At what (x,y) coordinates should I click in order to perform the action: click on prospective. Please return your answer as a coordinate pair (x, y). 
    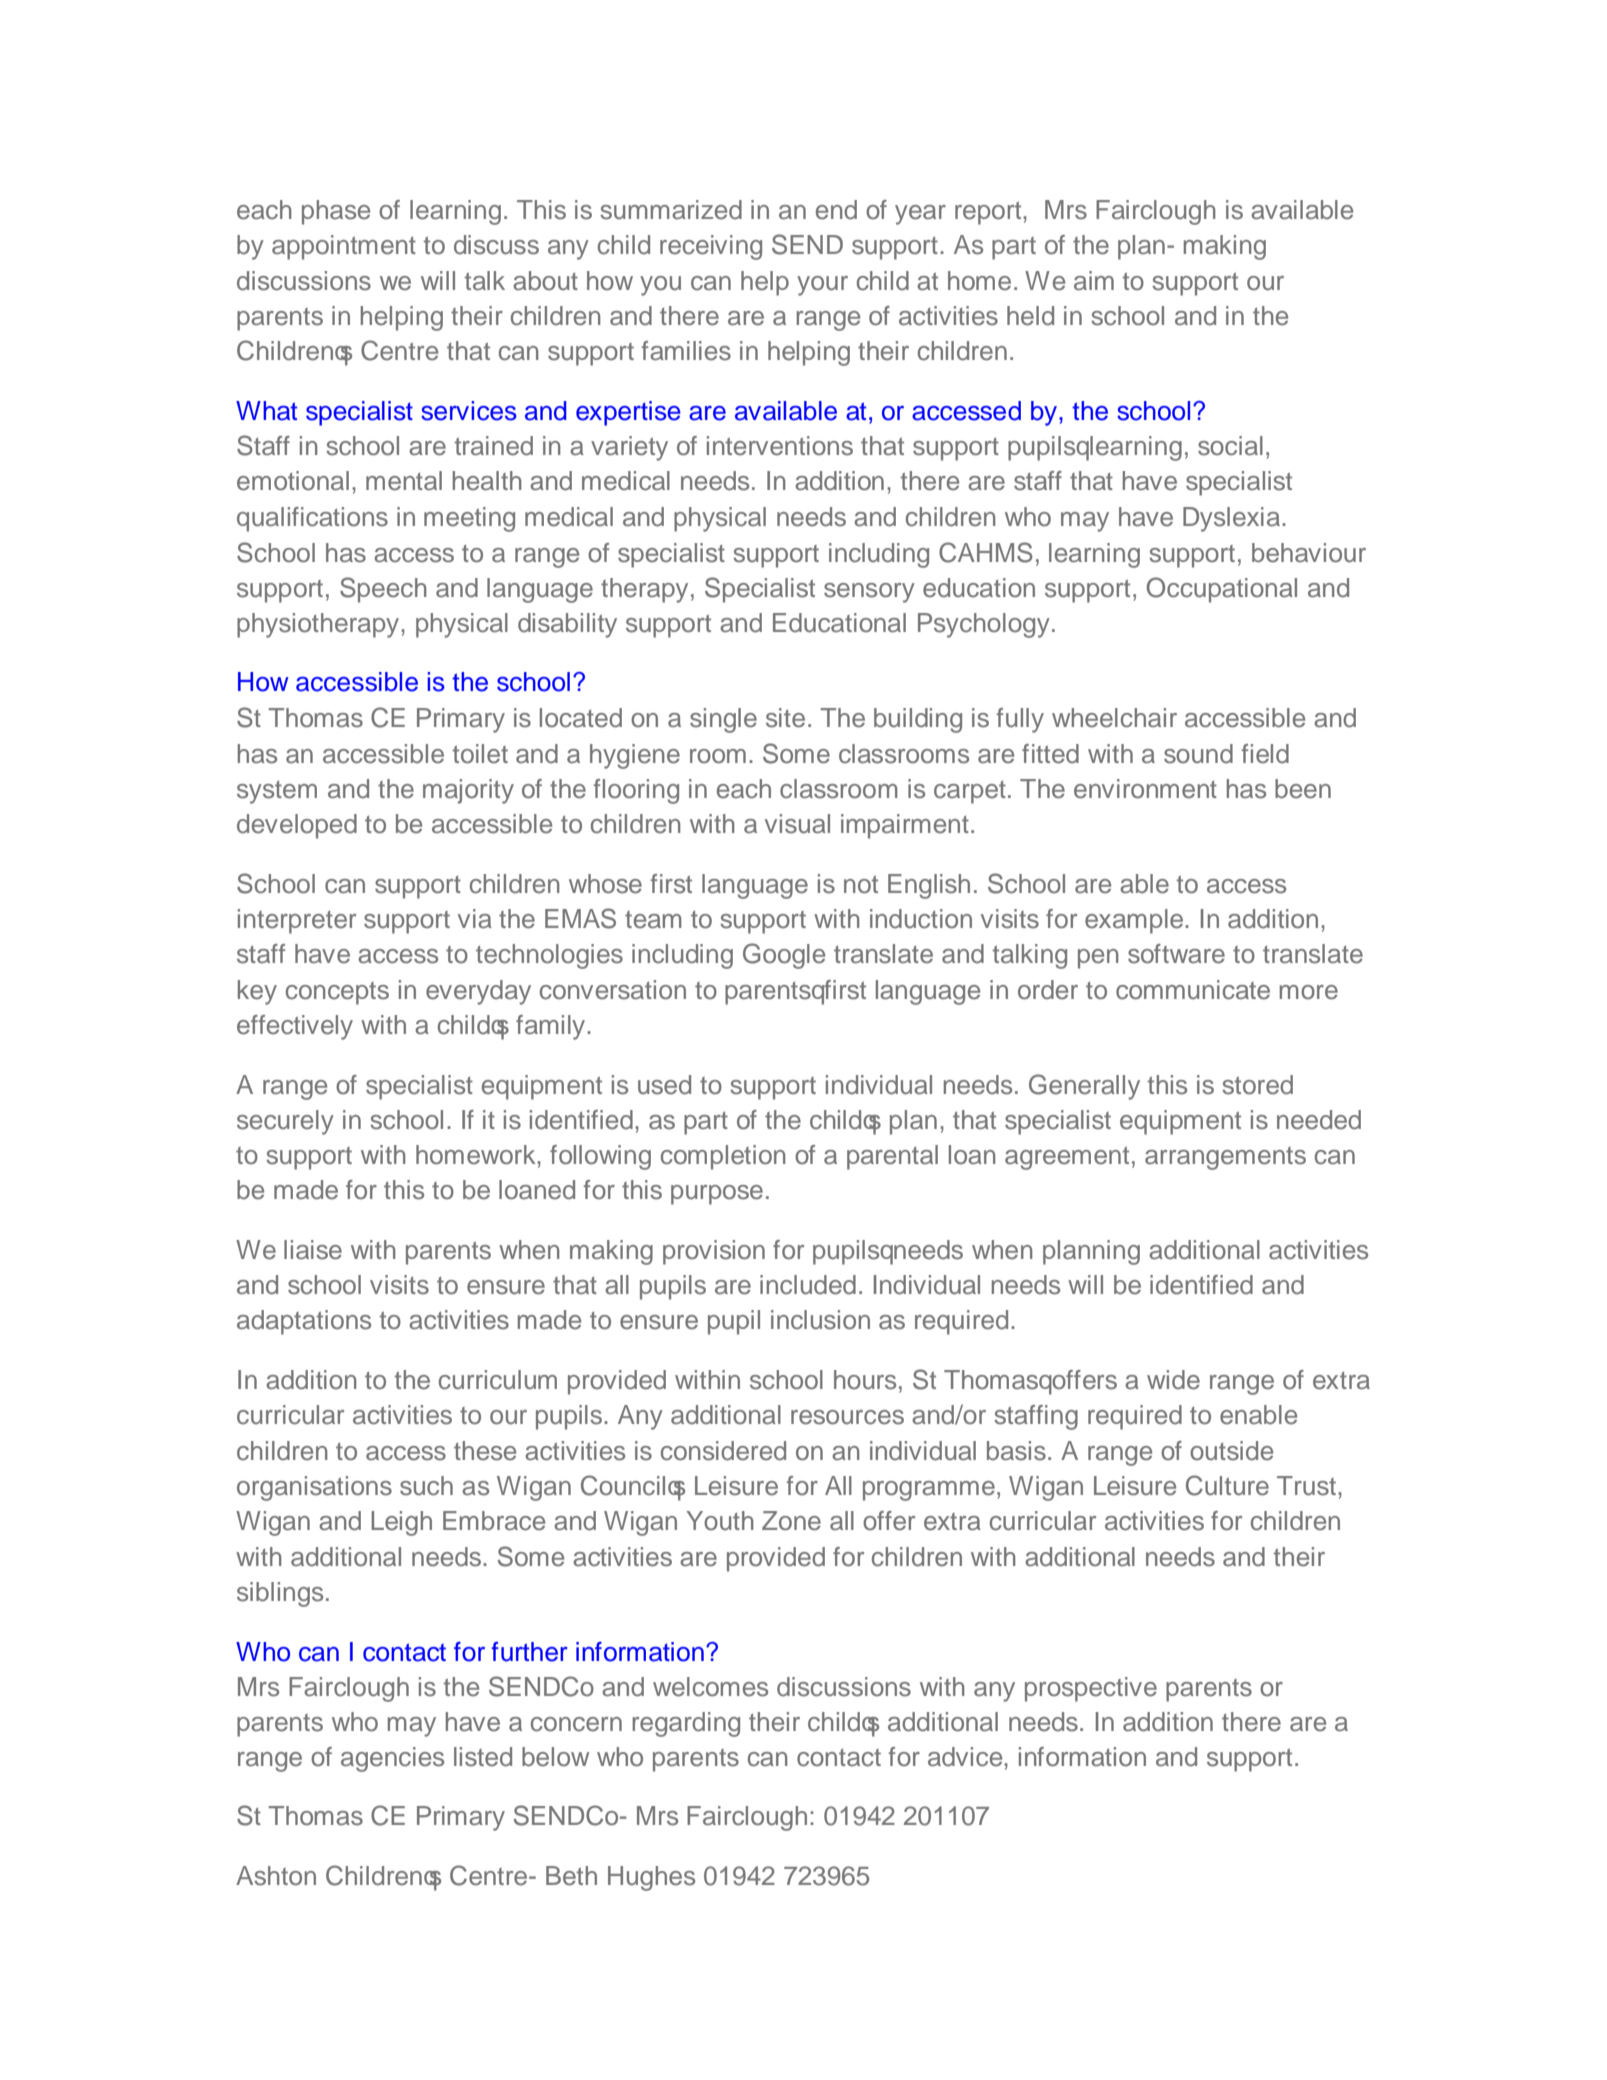
    Looking at the image, I should click on (1091, 1689).
